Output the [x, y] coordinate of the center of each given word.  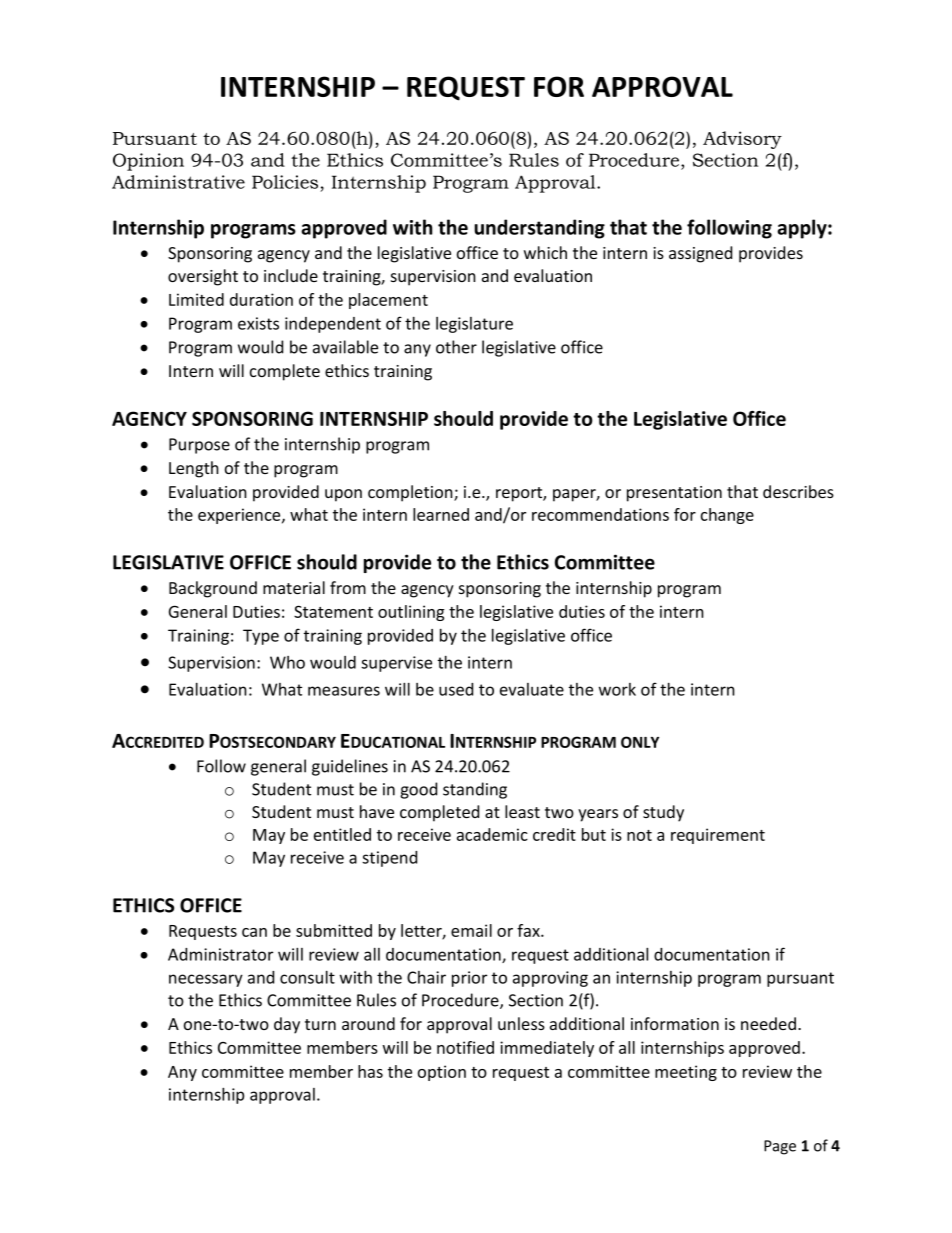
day [287, 1025]
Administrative [178, 182]
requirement [718, 836]
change [727, 516]
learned [441, 514]
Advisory [742, 140]
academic [492, 834]
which [545, 252]
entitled [342, 834]
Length [194, 469]
